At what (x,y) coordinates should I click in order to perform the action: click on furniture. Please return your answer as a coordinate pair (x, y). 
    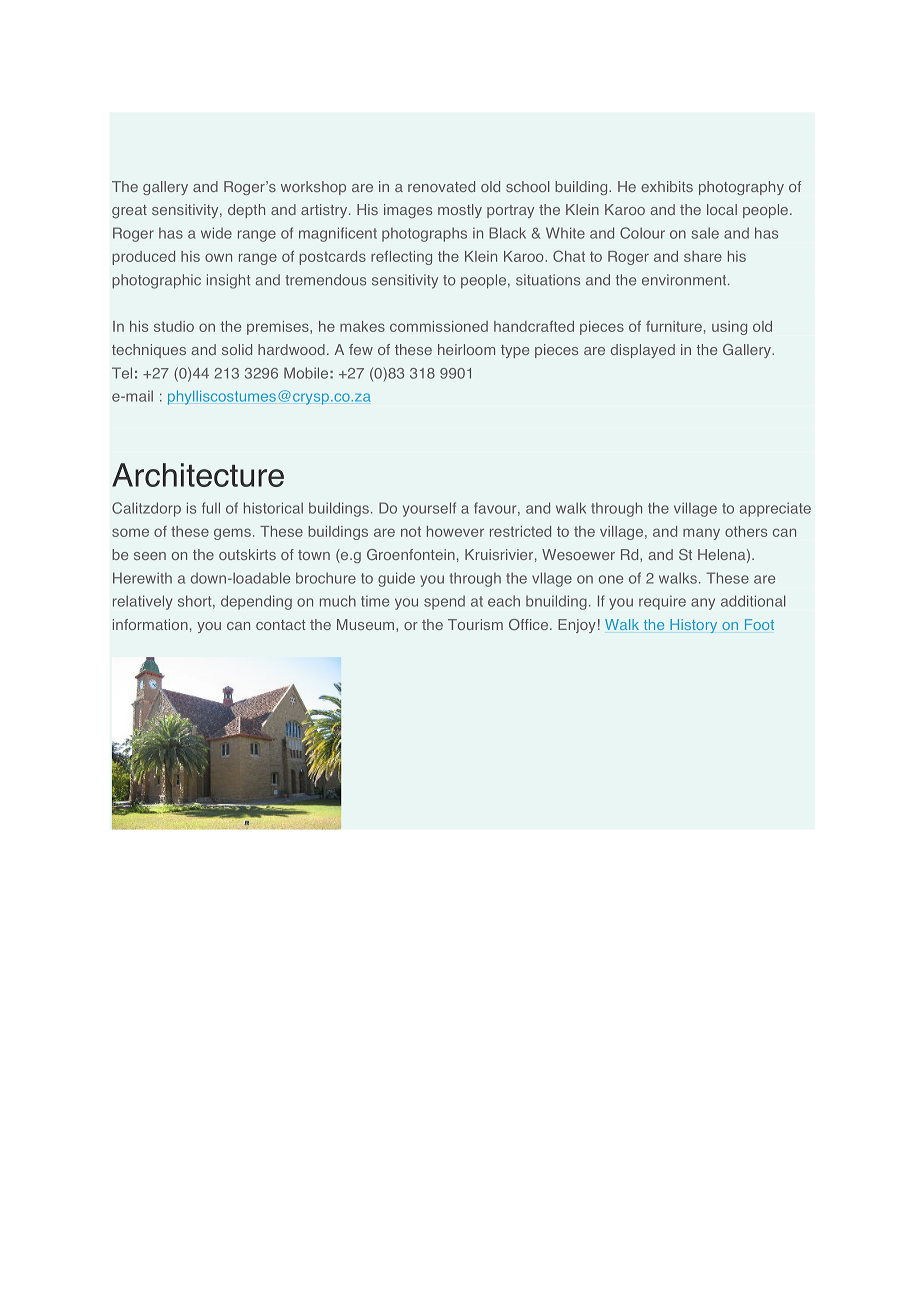
    Looking at the image, I should click on (674, 326).
